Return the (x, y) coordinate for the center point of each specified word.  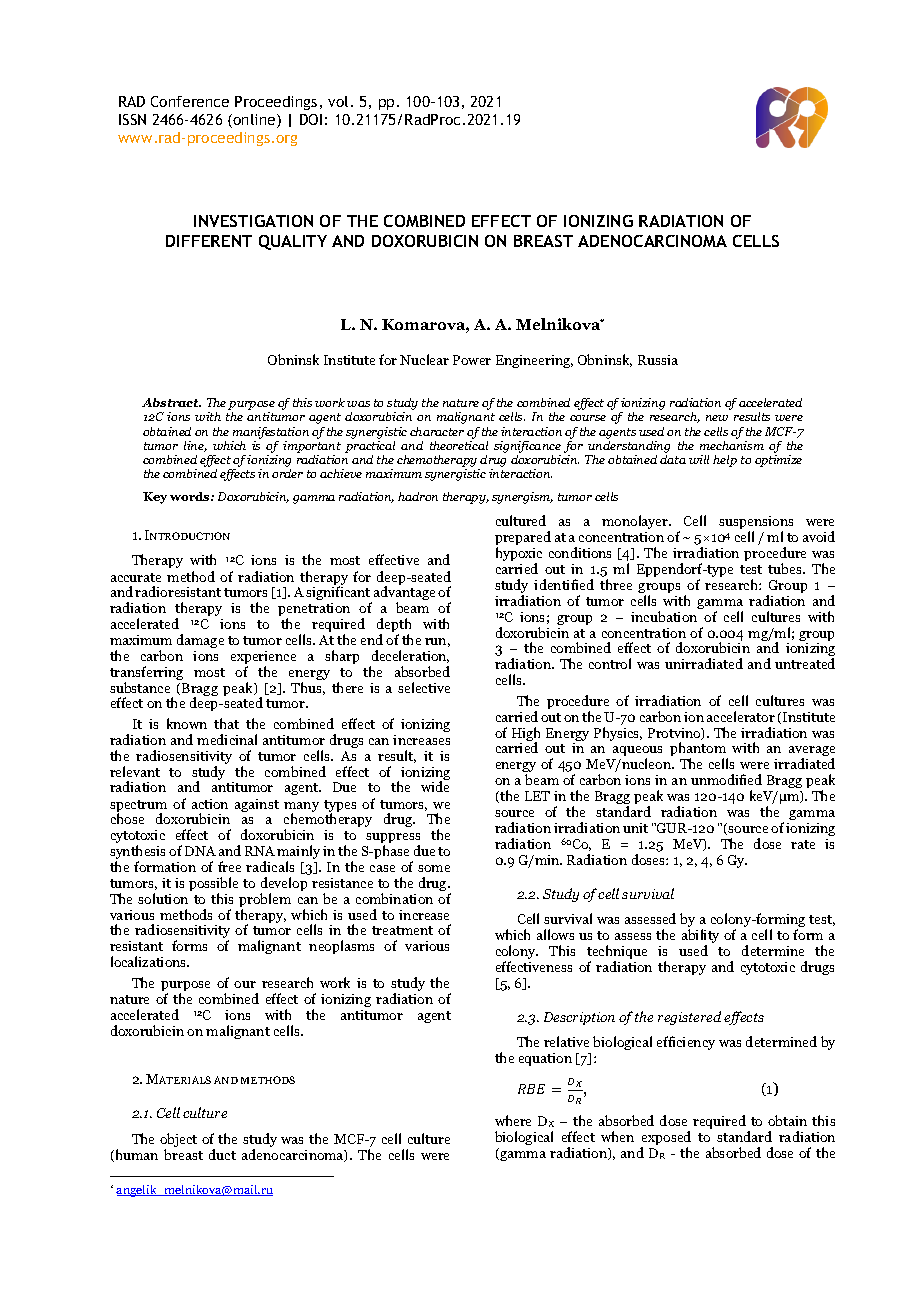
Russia (658, 360)
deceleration (410, 656)
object (178, 1141)
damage (200, 641)
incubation (664, 616)
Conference (190, 101)
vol (338, 101)
